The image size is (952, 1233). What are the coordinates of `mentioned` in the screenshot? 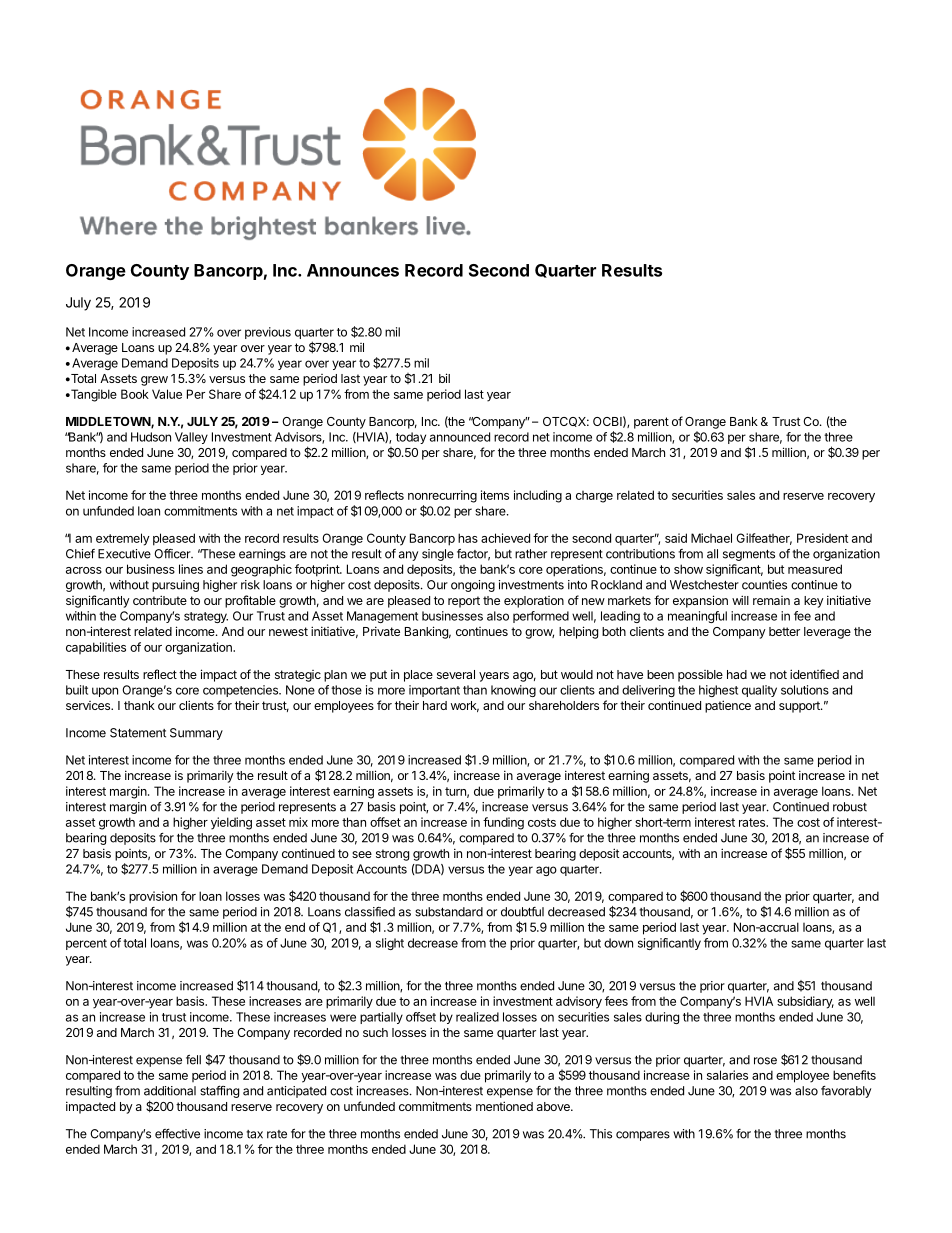 It's located at (504, 1106).
